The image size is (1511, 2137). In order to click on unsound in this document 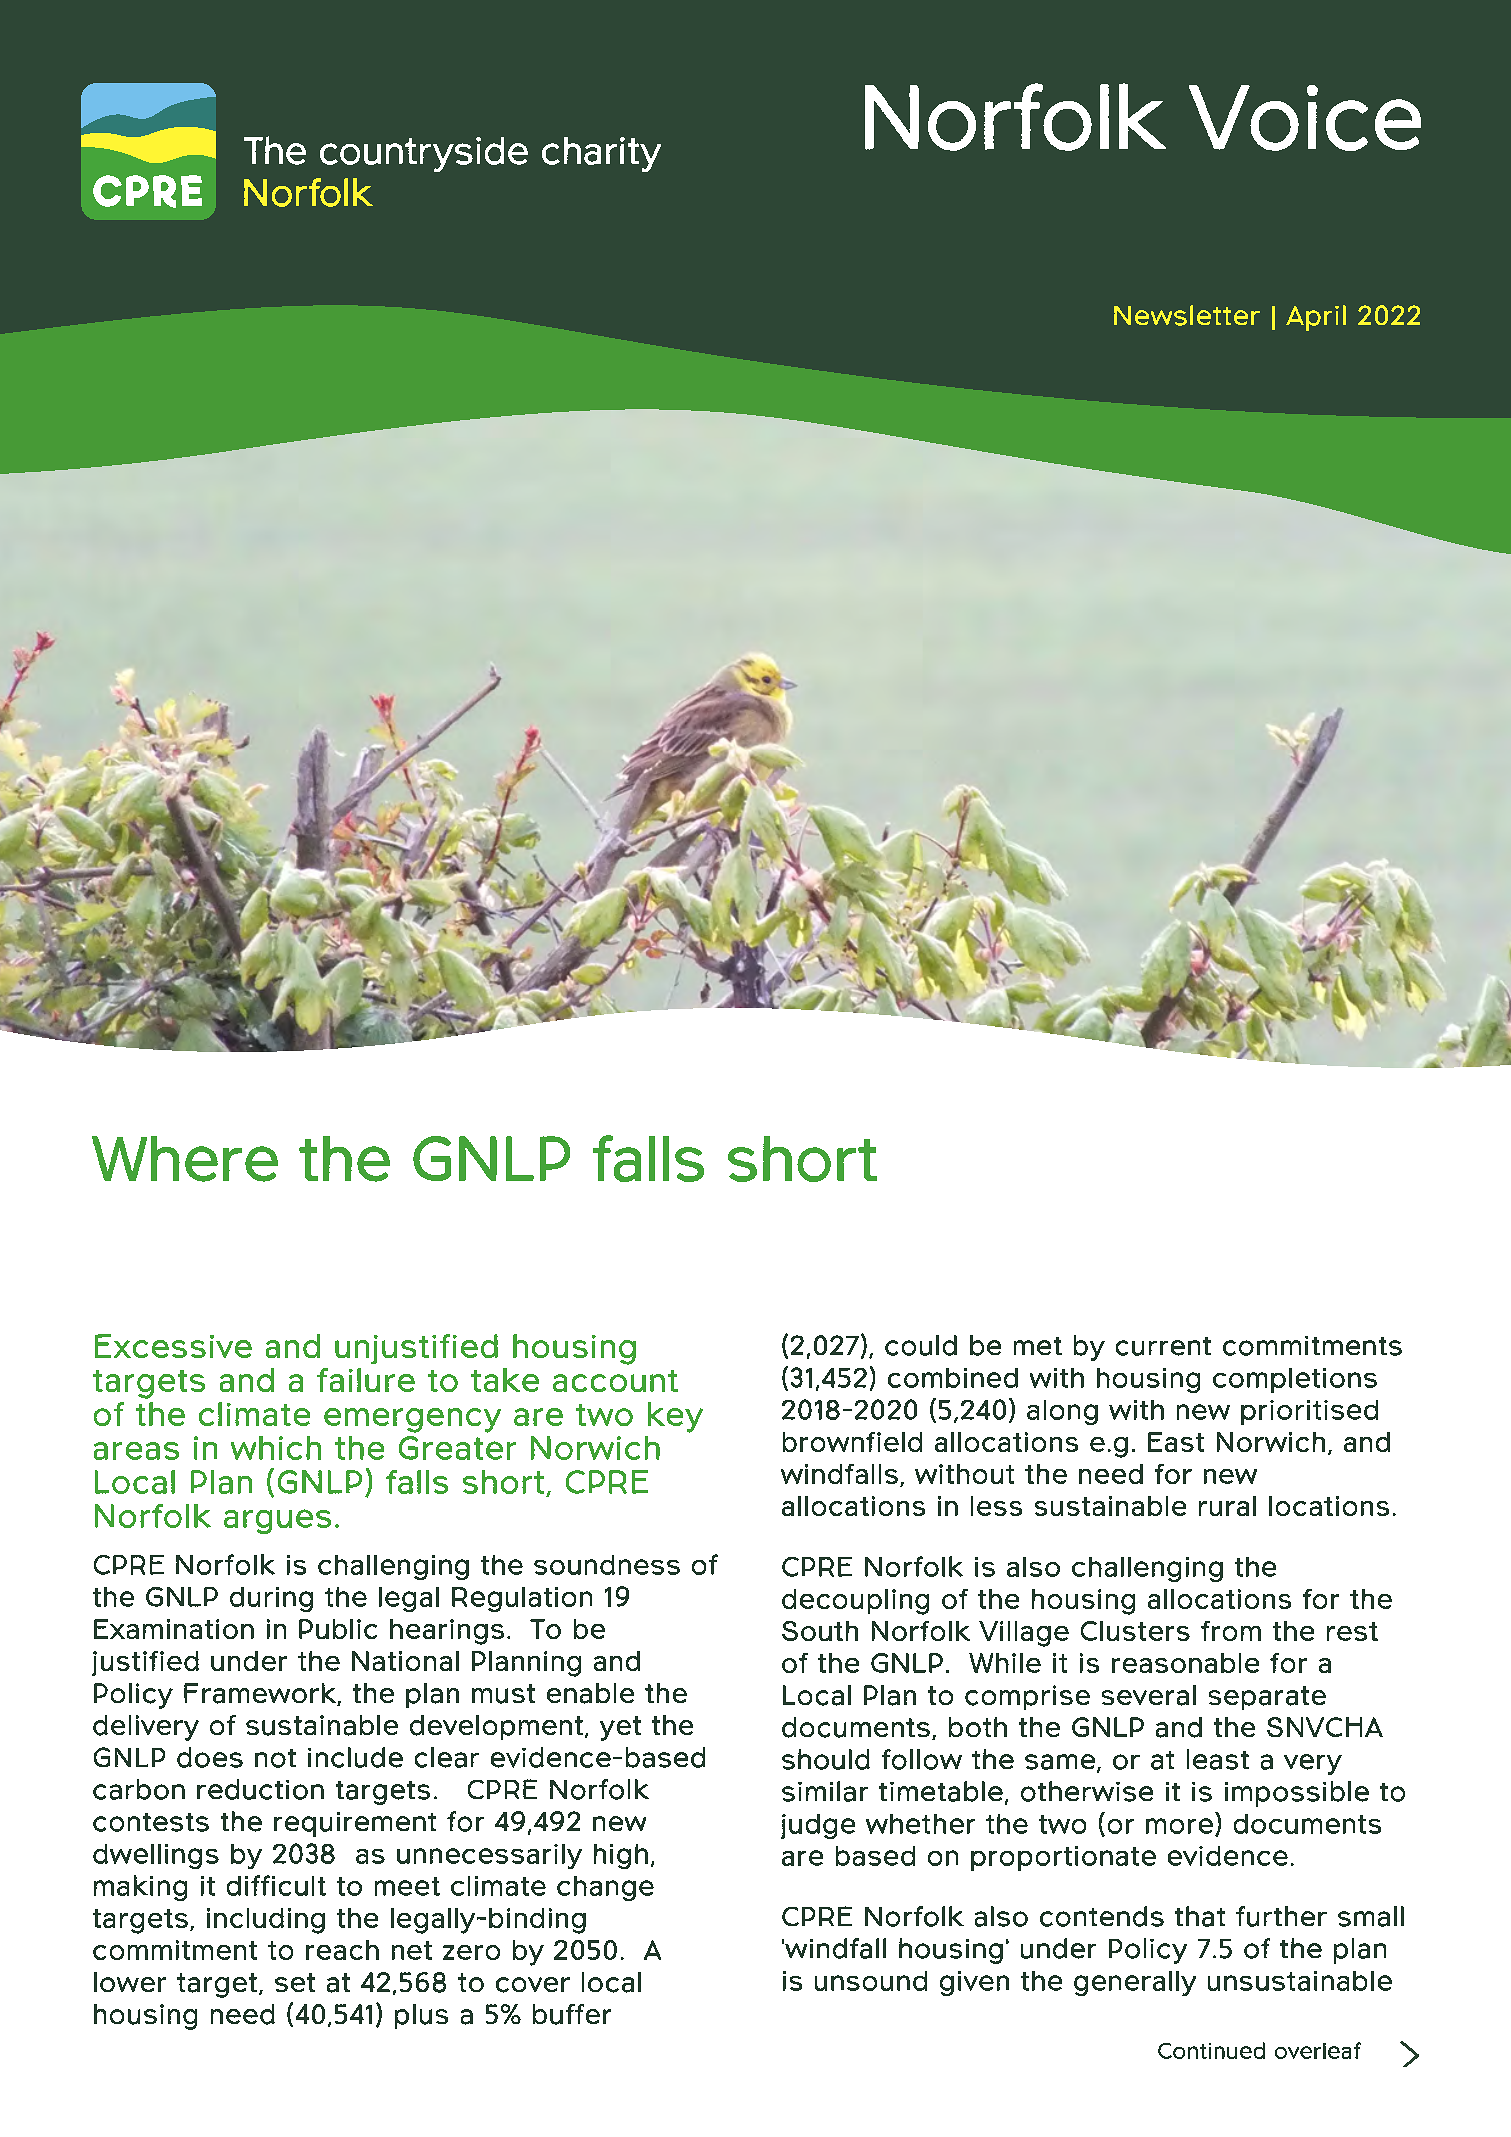, I will do `click(871, 1981)`.
